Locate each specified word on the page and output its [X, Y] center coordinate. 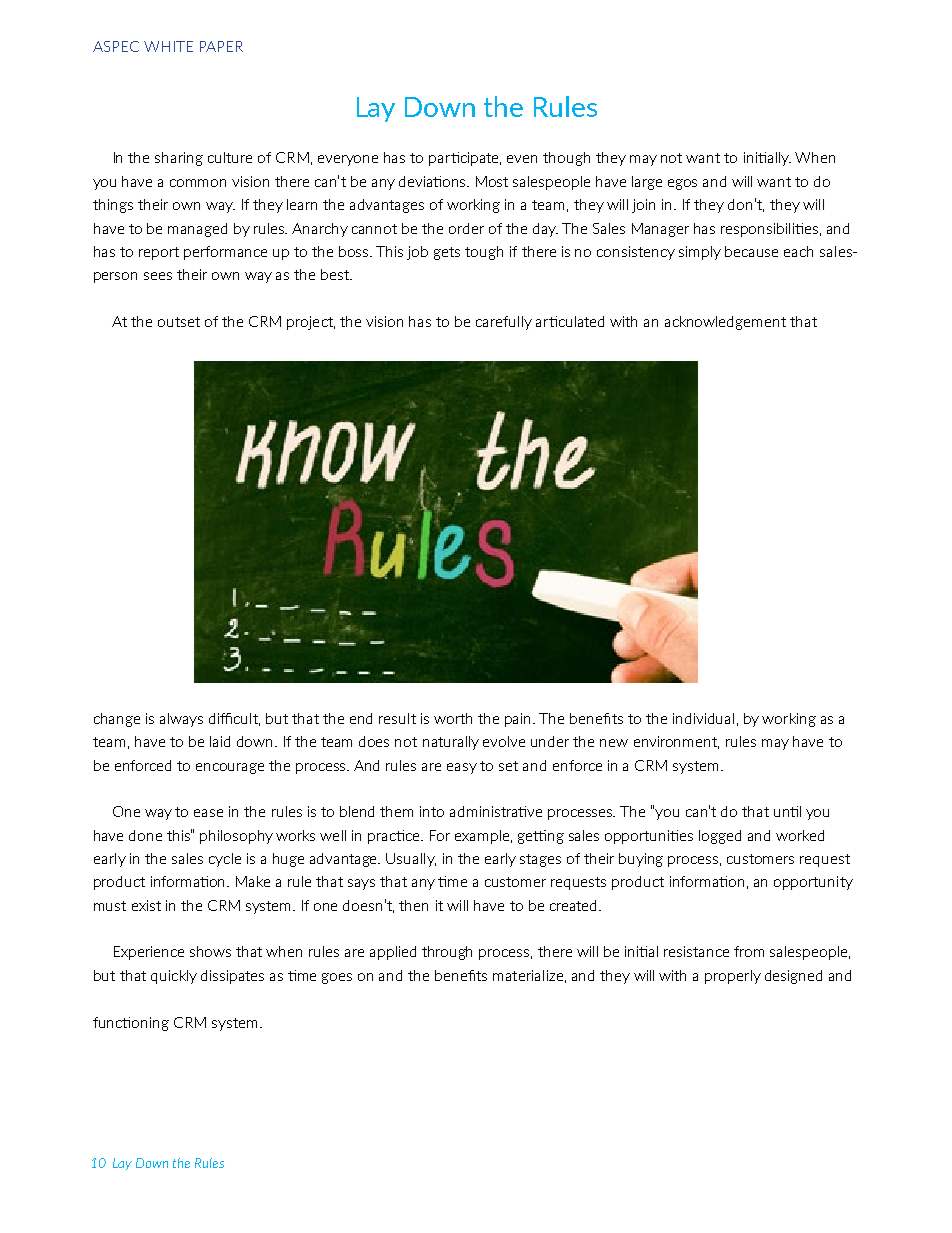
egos [682, 184]
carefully [504, 323]
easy [462, 768]
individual [703, 718]
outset [179, 322]
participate [465, 159]
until [787, 811]
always [181, 720]
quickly [174, 977]
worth [453, 718]
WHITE [168, 46]
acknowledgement [725, 323]
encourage [230, 768]
